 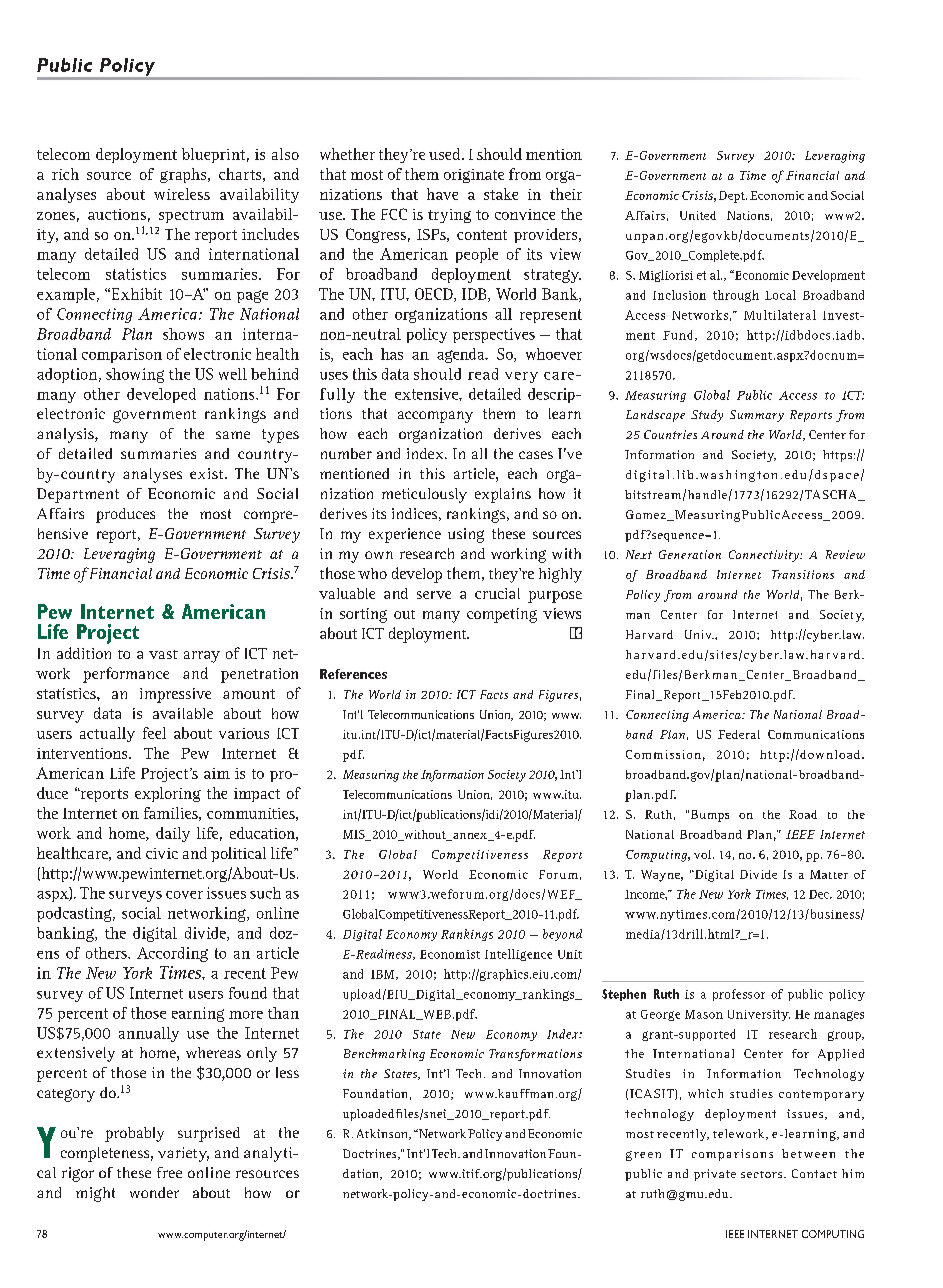 I want to click on Dept, so click(x=733, y=197).
